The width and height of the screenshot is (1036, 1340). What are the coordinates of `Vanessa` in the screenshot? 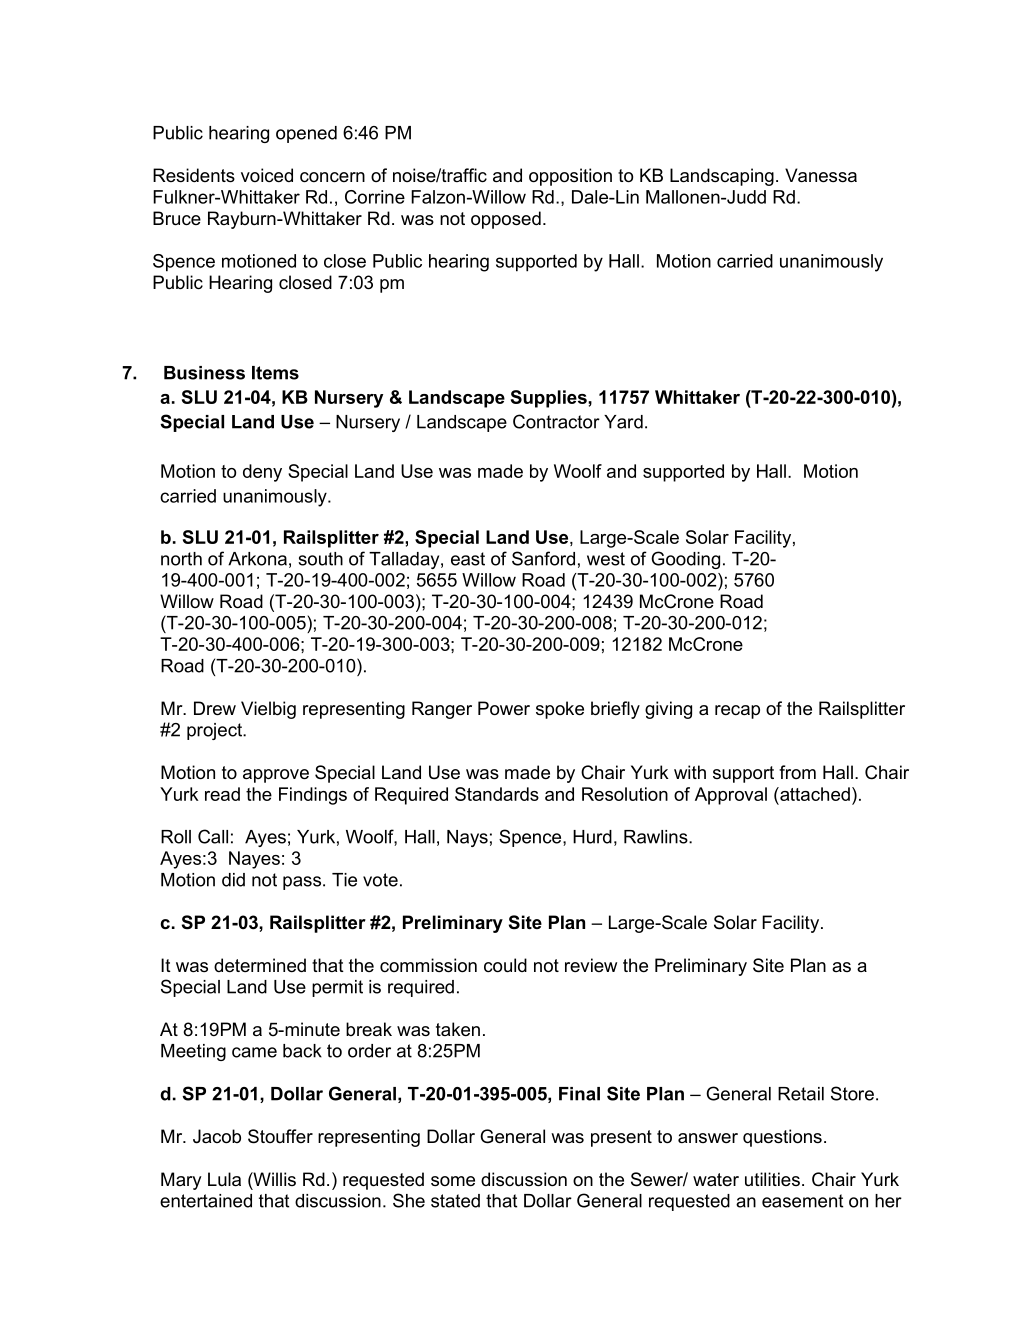 It's located at (821, 175).
